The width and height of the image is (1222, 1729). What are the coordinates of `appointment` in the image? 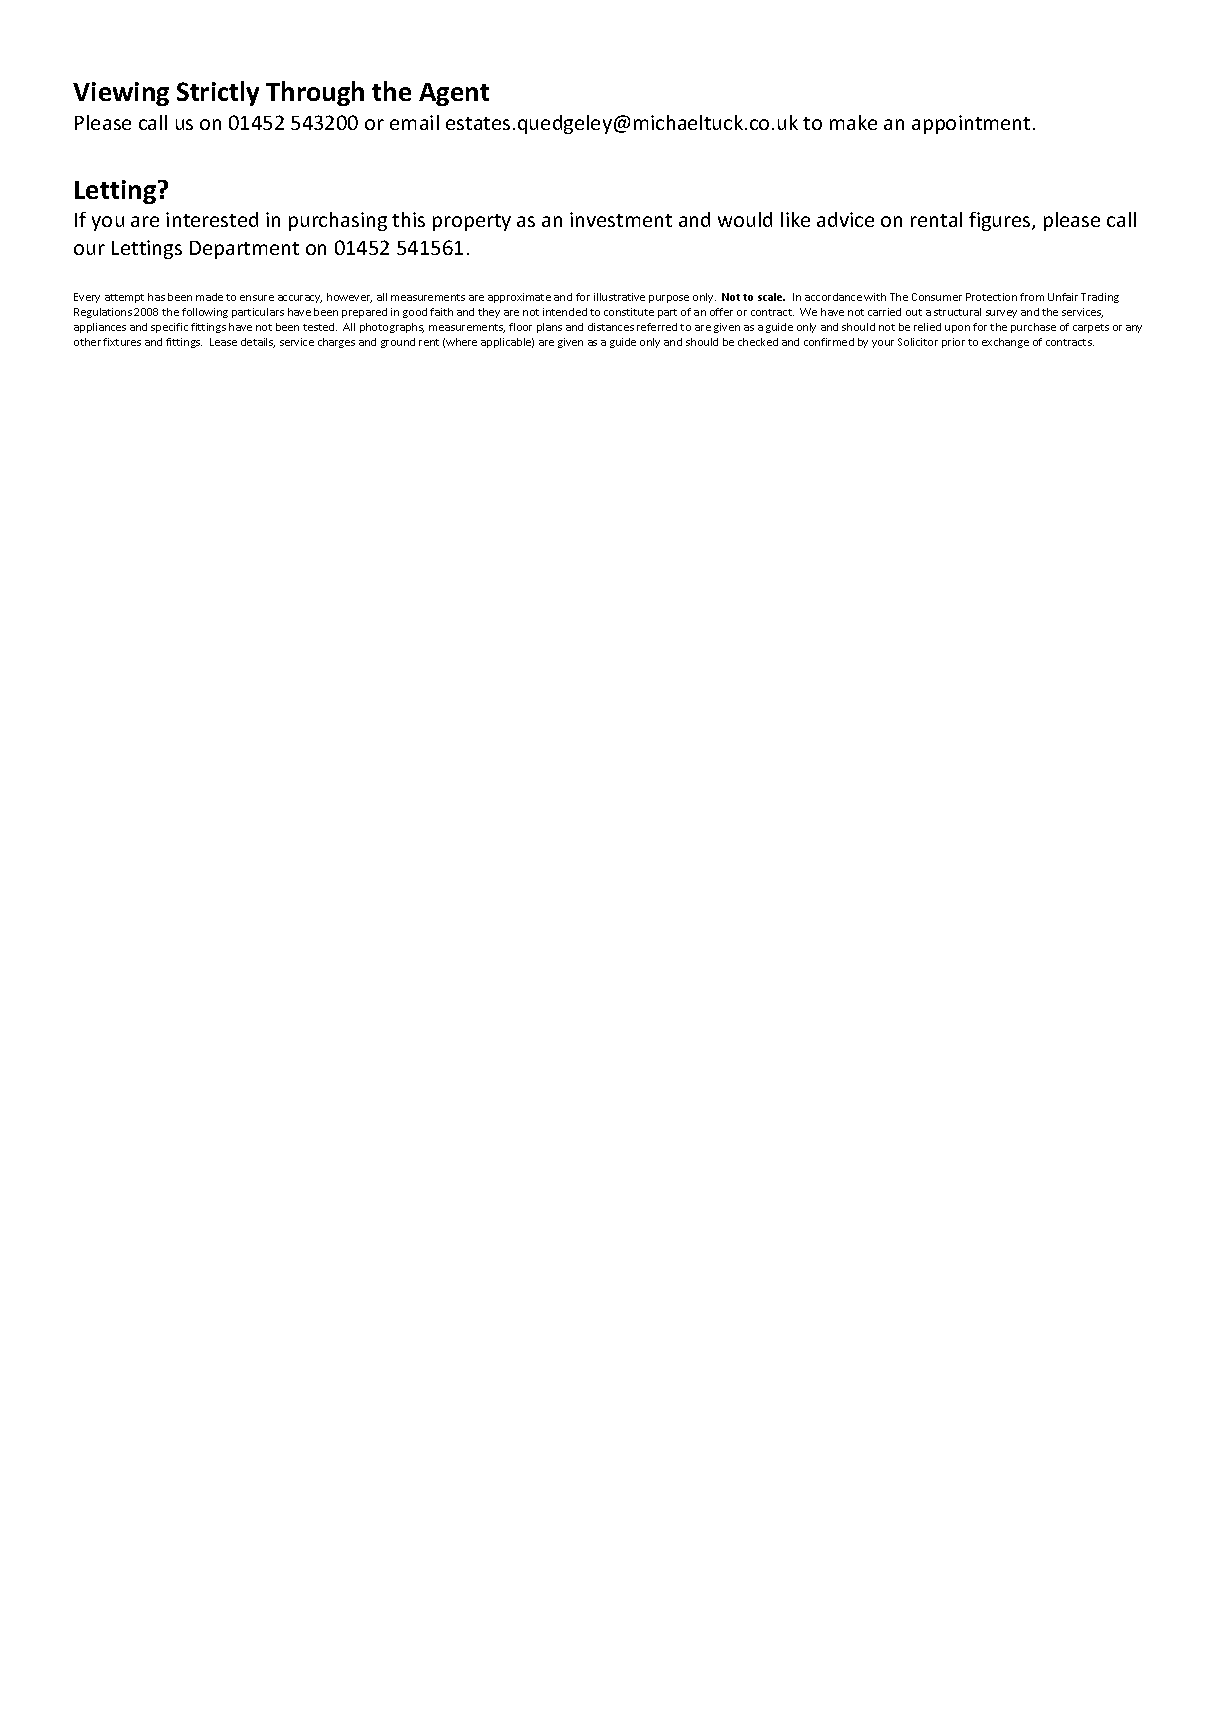 It's located at (971, 124).
